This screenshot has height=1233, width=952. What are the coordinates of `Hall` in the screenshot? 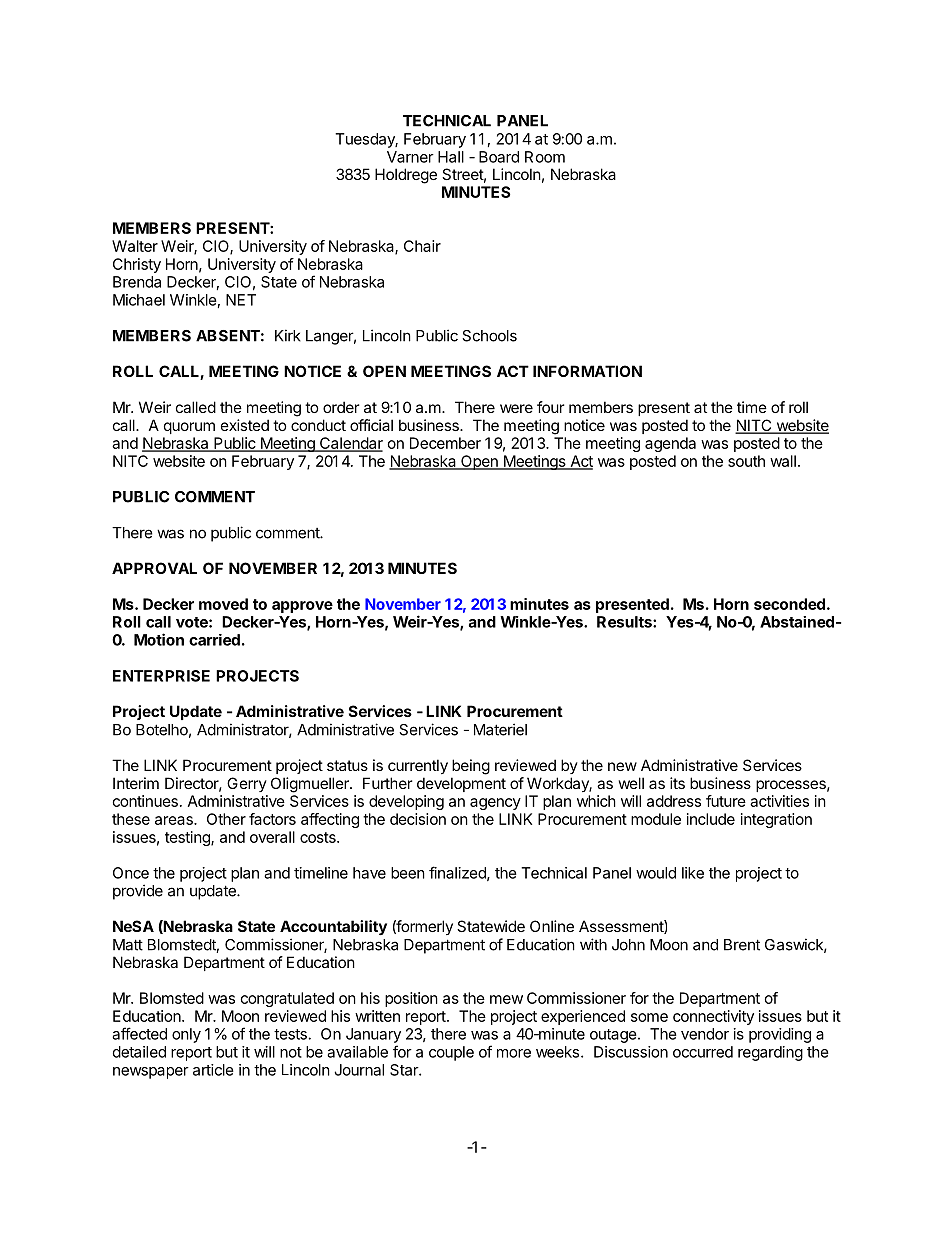 It's located at (451, 157).
